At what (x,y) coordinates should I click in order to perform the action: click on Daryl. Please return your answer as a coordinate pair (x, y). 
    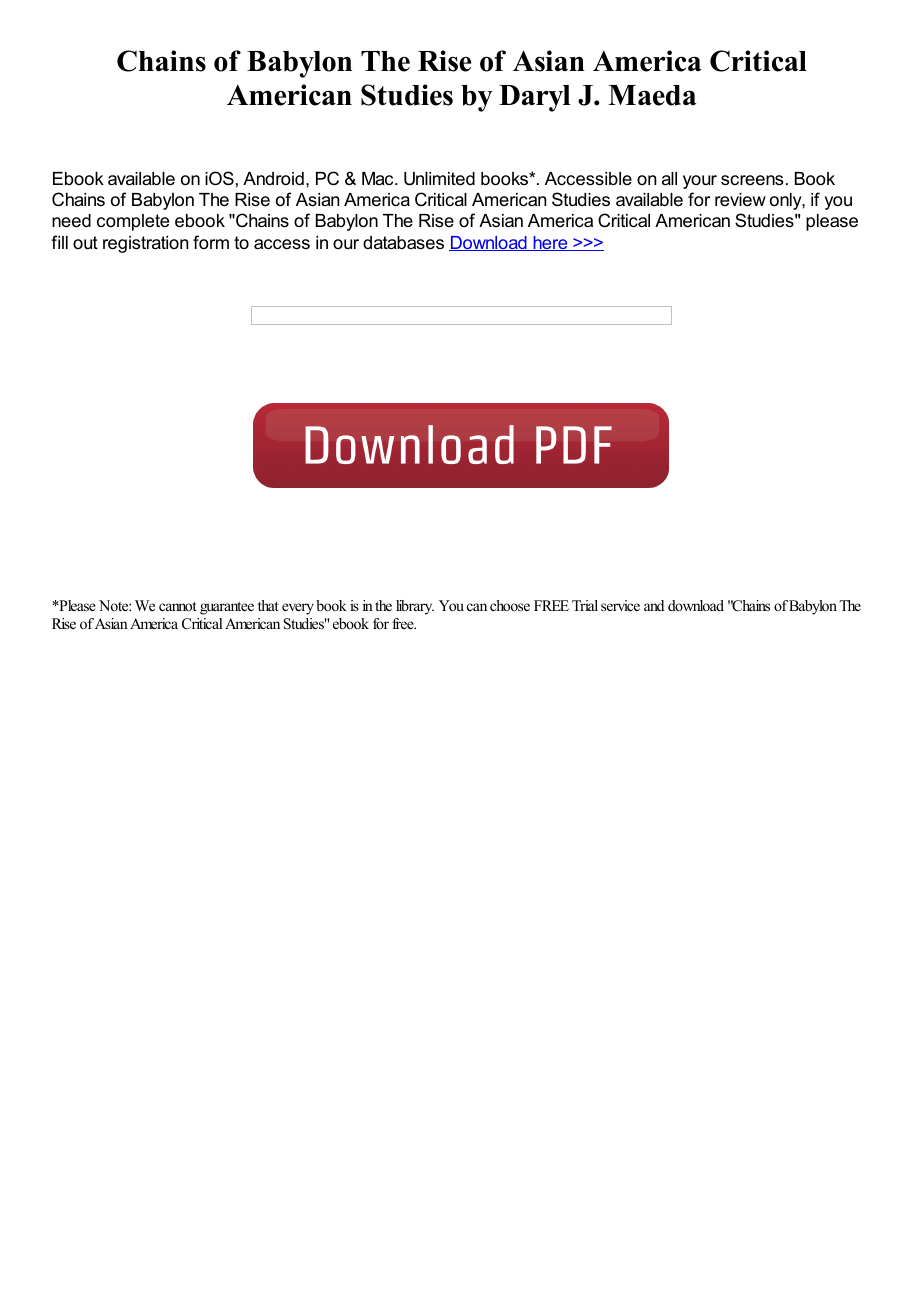
    Looking at the image, I should click on (535, 98).
